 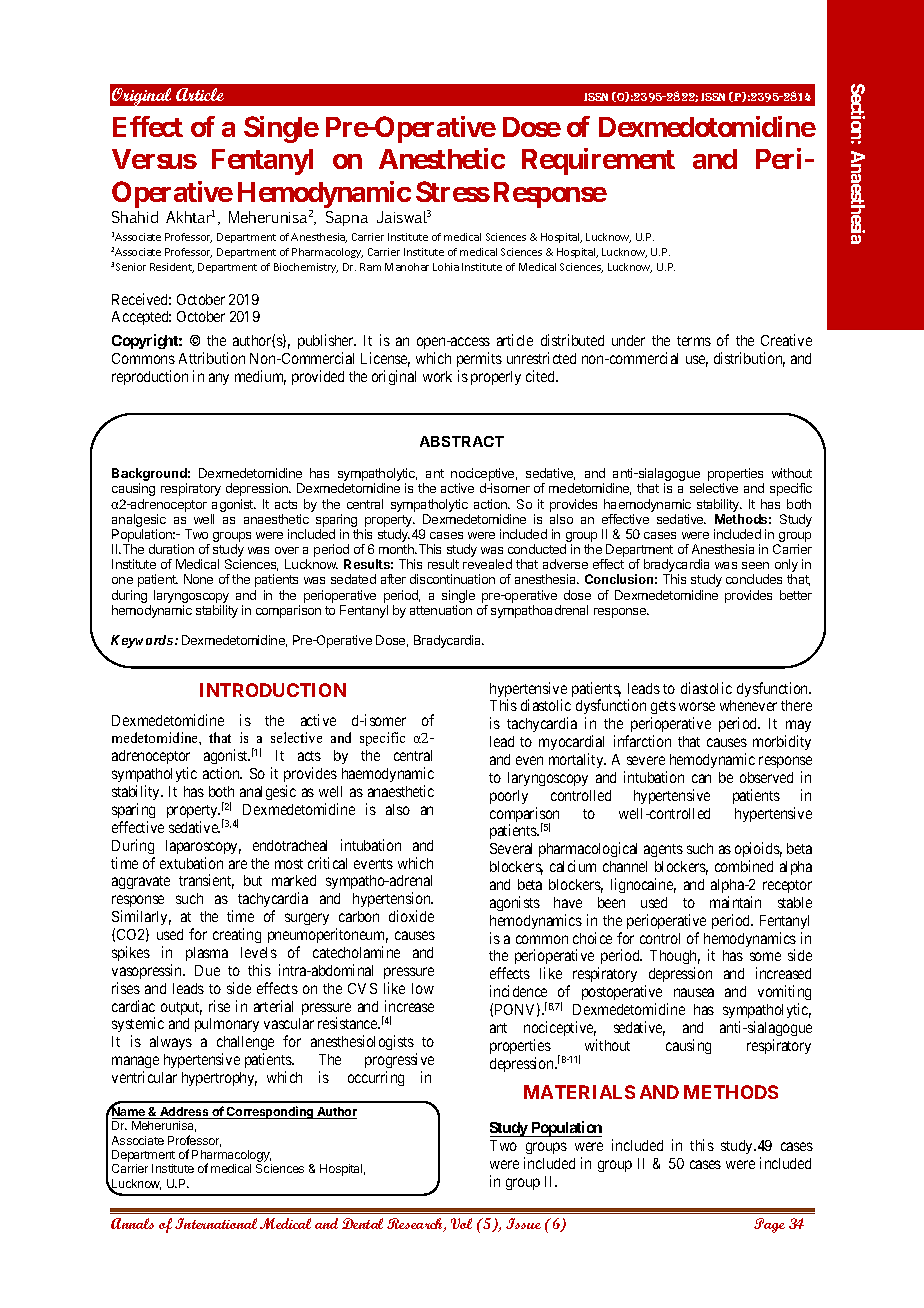 What do you see at coordinates (598, 161) in the document?
I see `Requirement` at bounding box center [598, 161].
